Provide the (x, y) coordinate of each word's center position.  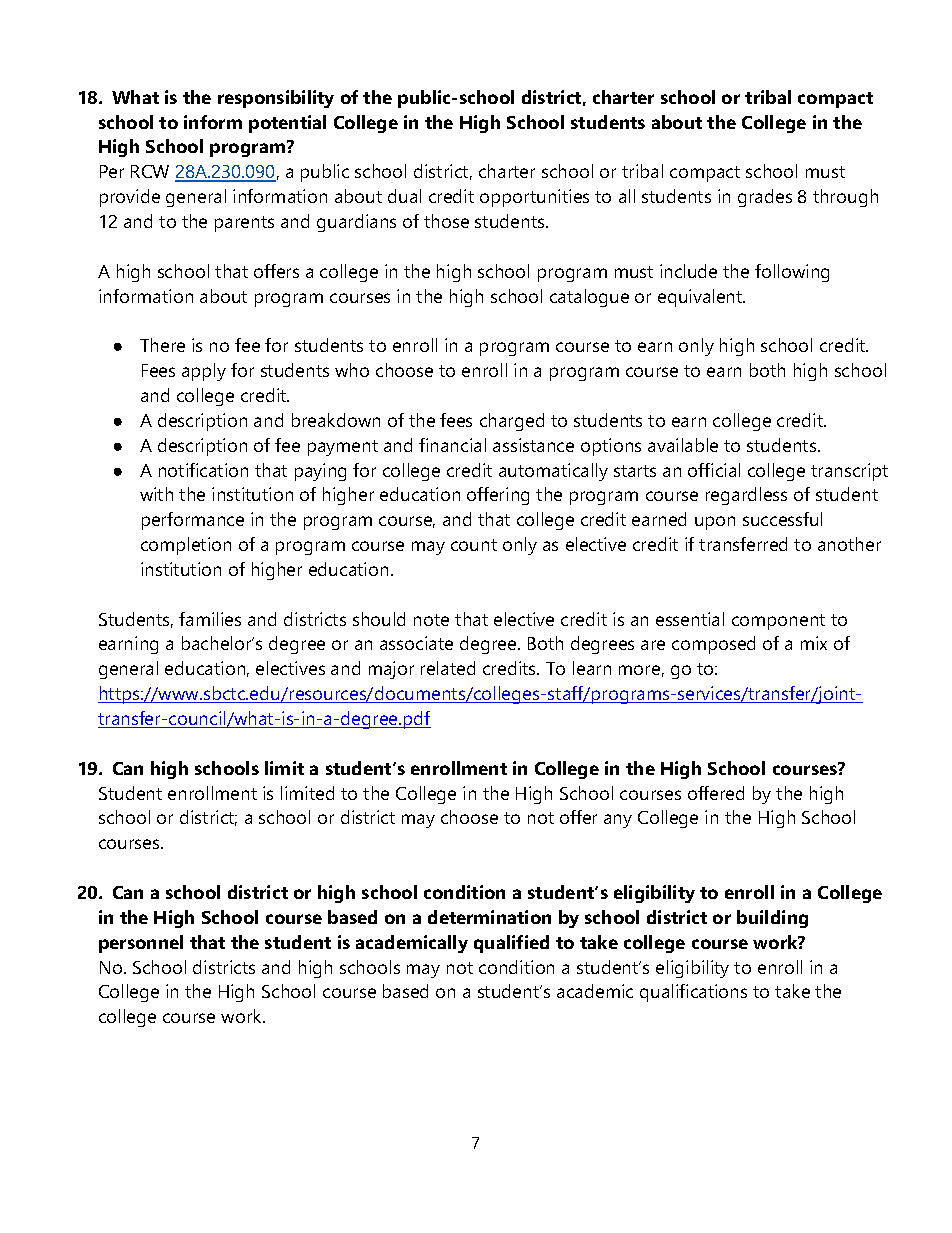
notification (203, 470)
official (714, 470)
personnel (141, 944)
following (792, 273)
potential (287, 124)
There (162, 345)
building (772, 919)
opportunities (534, 198)
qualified (511, 944)
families (210, 619)
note (431, 620)
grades (765, 198)
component (778, 622)
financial (452, 445)
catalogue (589, 298)
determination (489, 917)
